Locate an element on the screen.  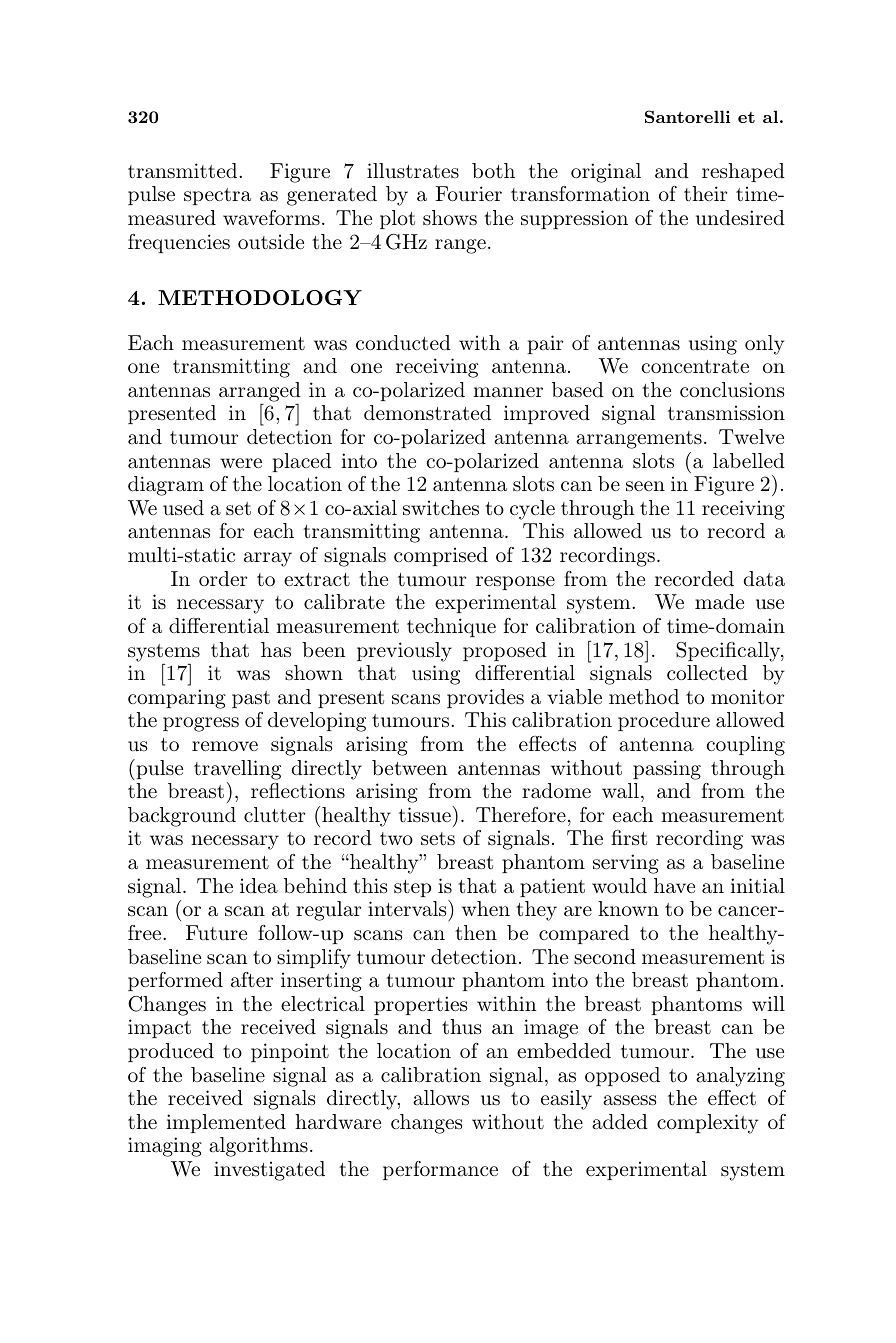
past is located at coordinates (251, 699).
